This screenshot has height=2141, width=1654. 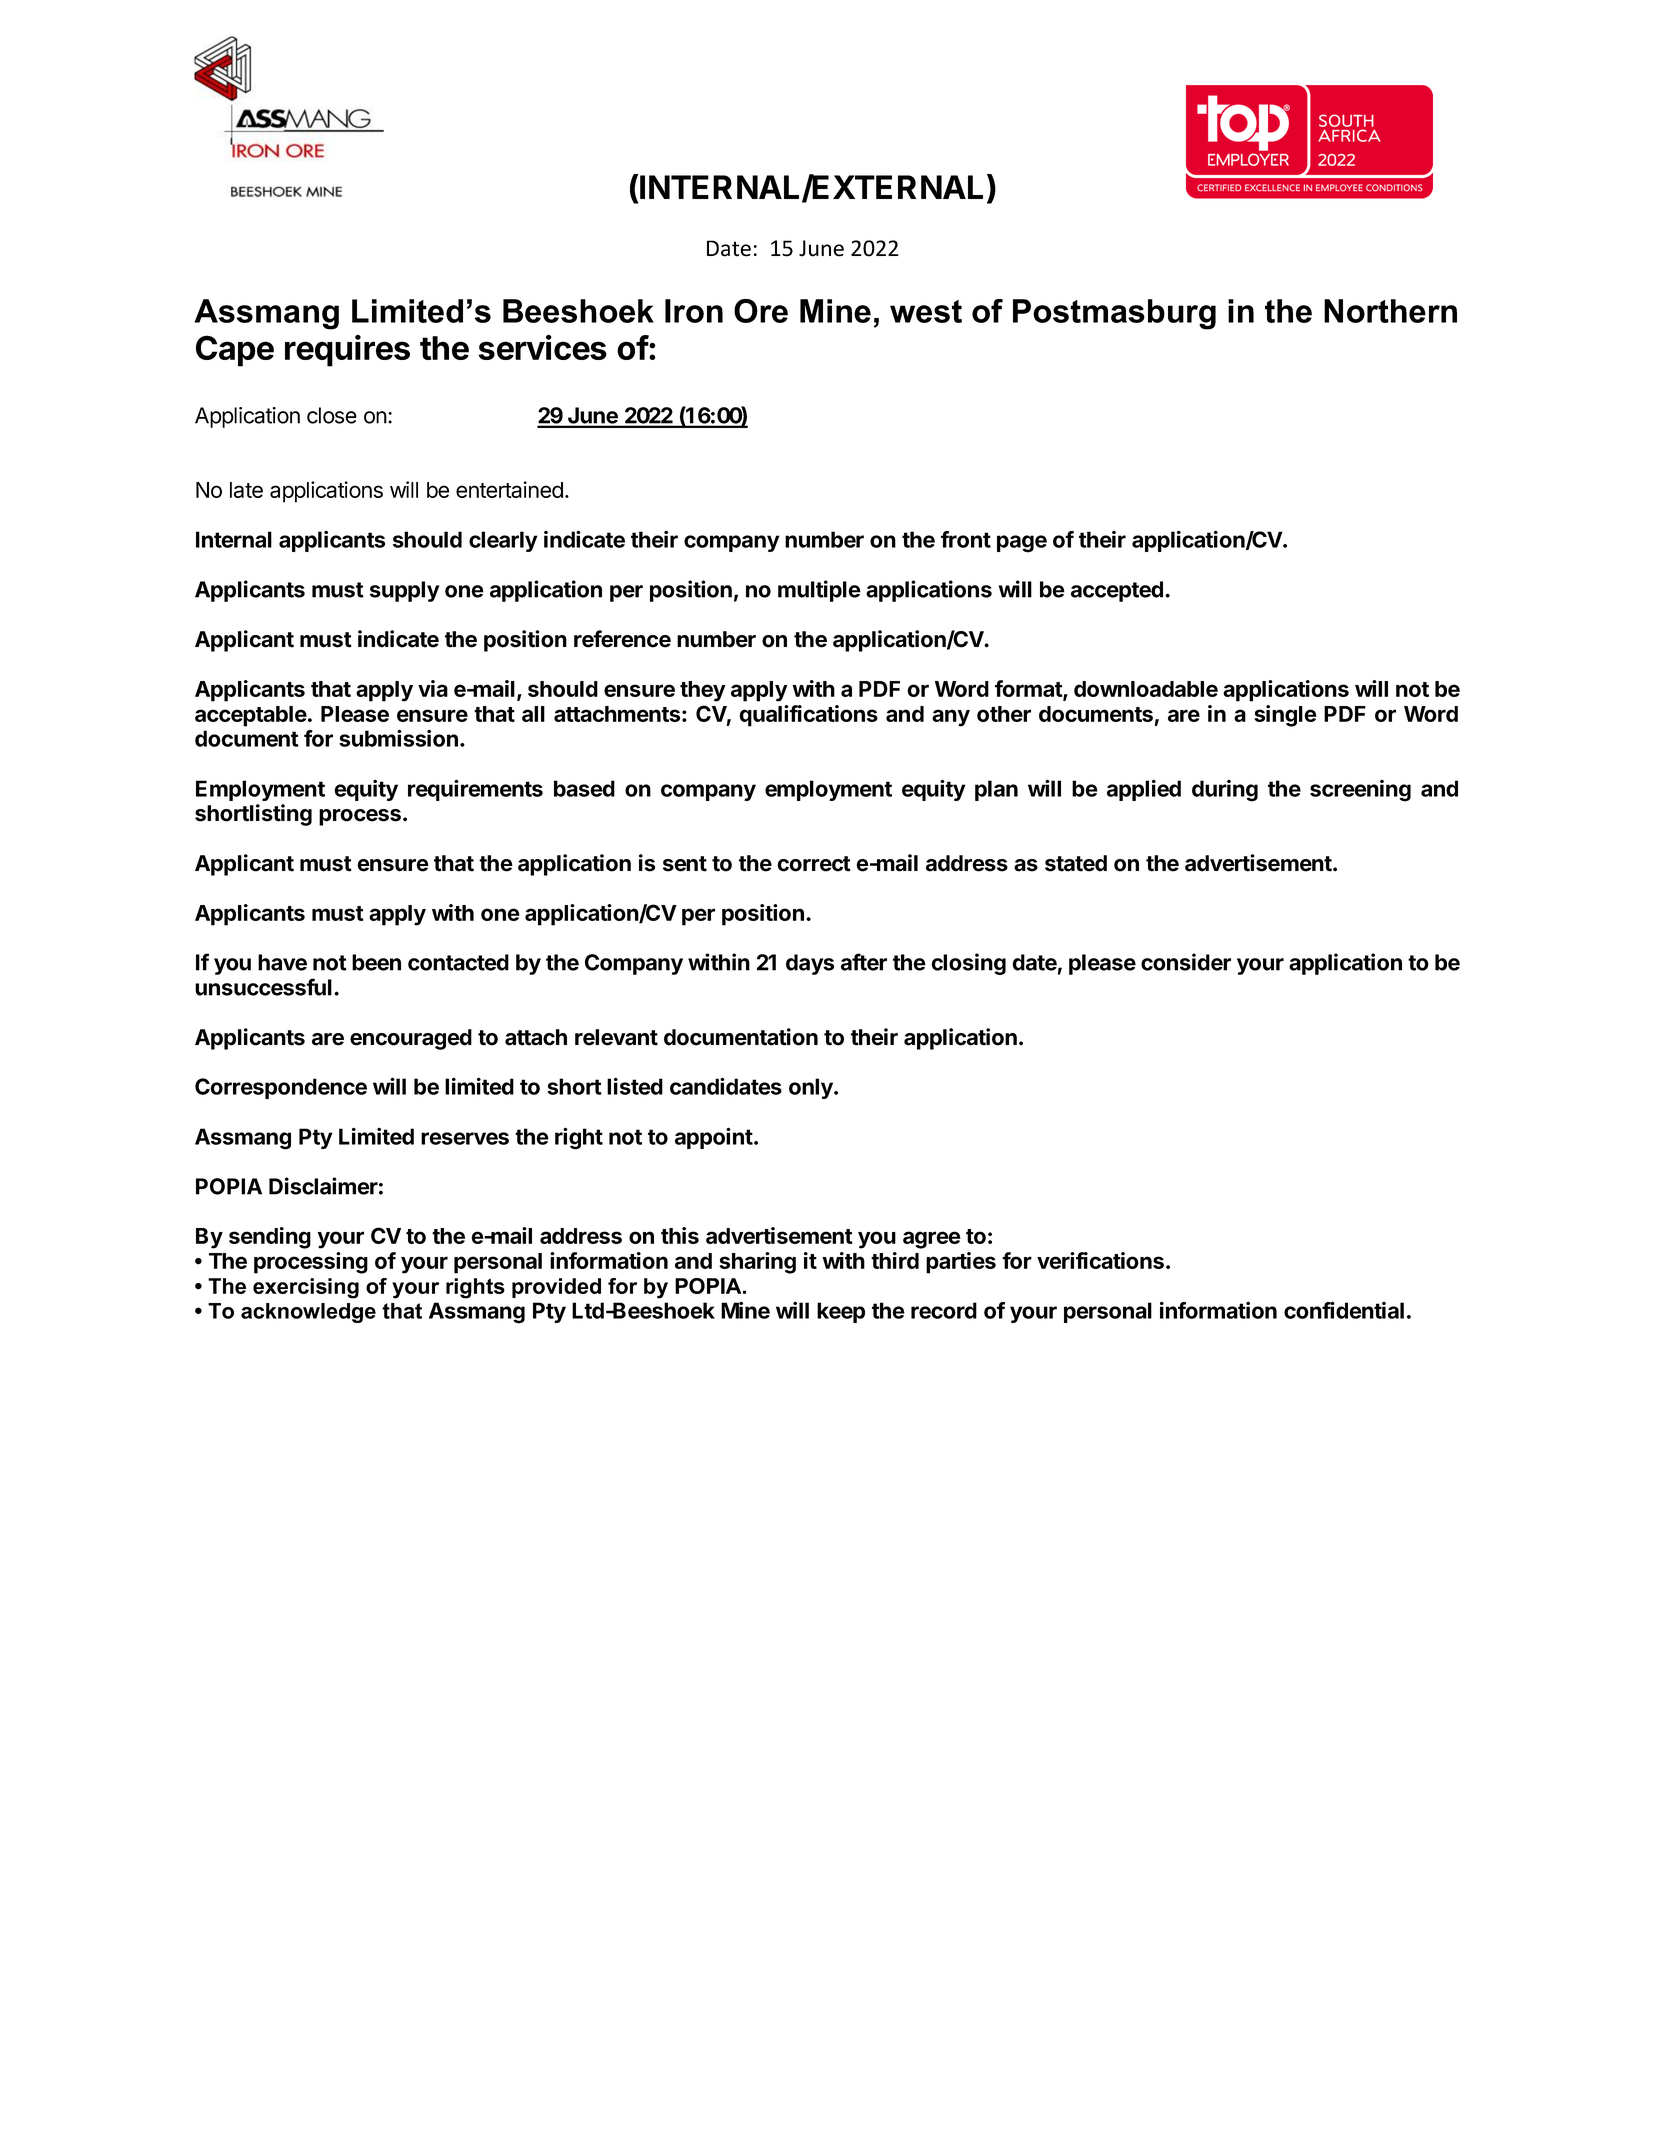 I want to click on requires, so click(x=347, y=351).
